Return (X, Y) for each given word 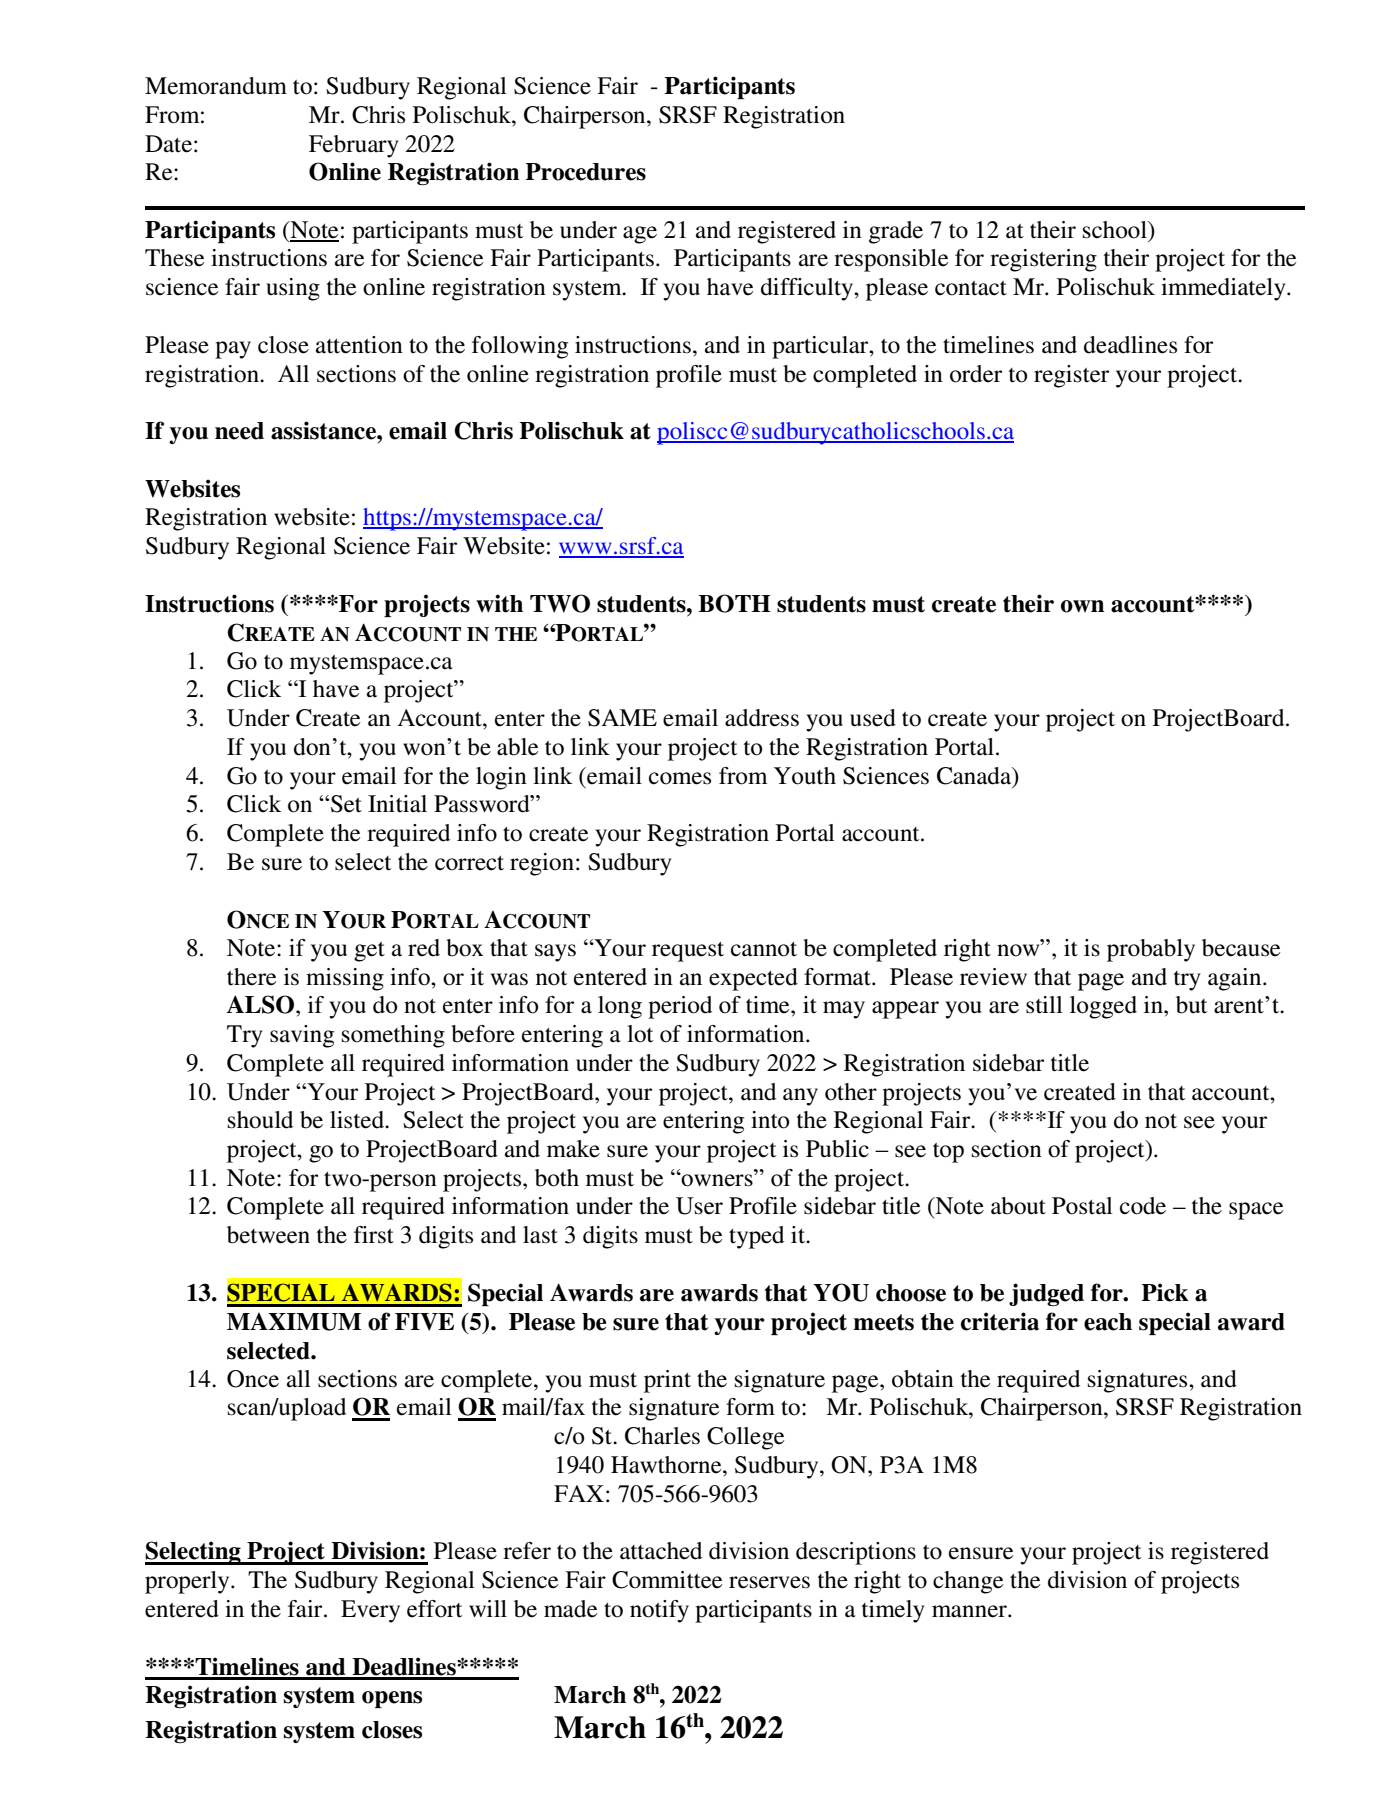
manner (970, 1611)
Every (370, 1611)
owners (717, 1180)
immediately (1224, 289)
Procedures (585, 172)
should (260, 1120)
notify (659, 1611)
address (762, 718)
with (499, 603)
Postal (1082, 1206)
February (353, 146)
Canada (975, 776)
